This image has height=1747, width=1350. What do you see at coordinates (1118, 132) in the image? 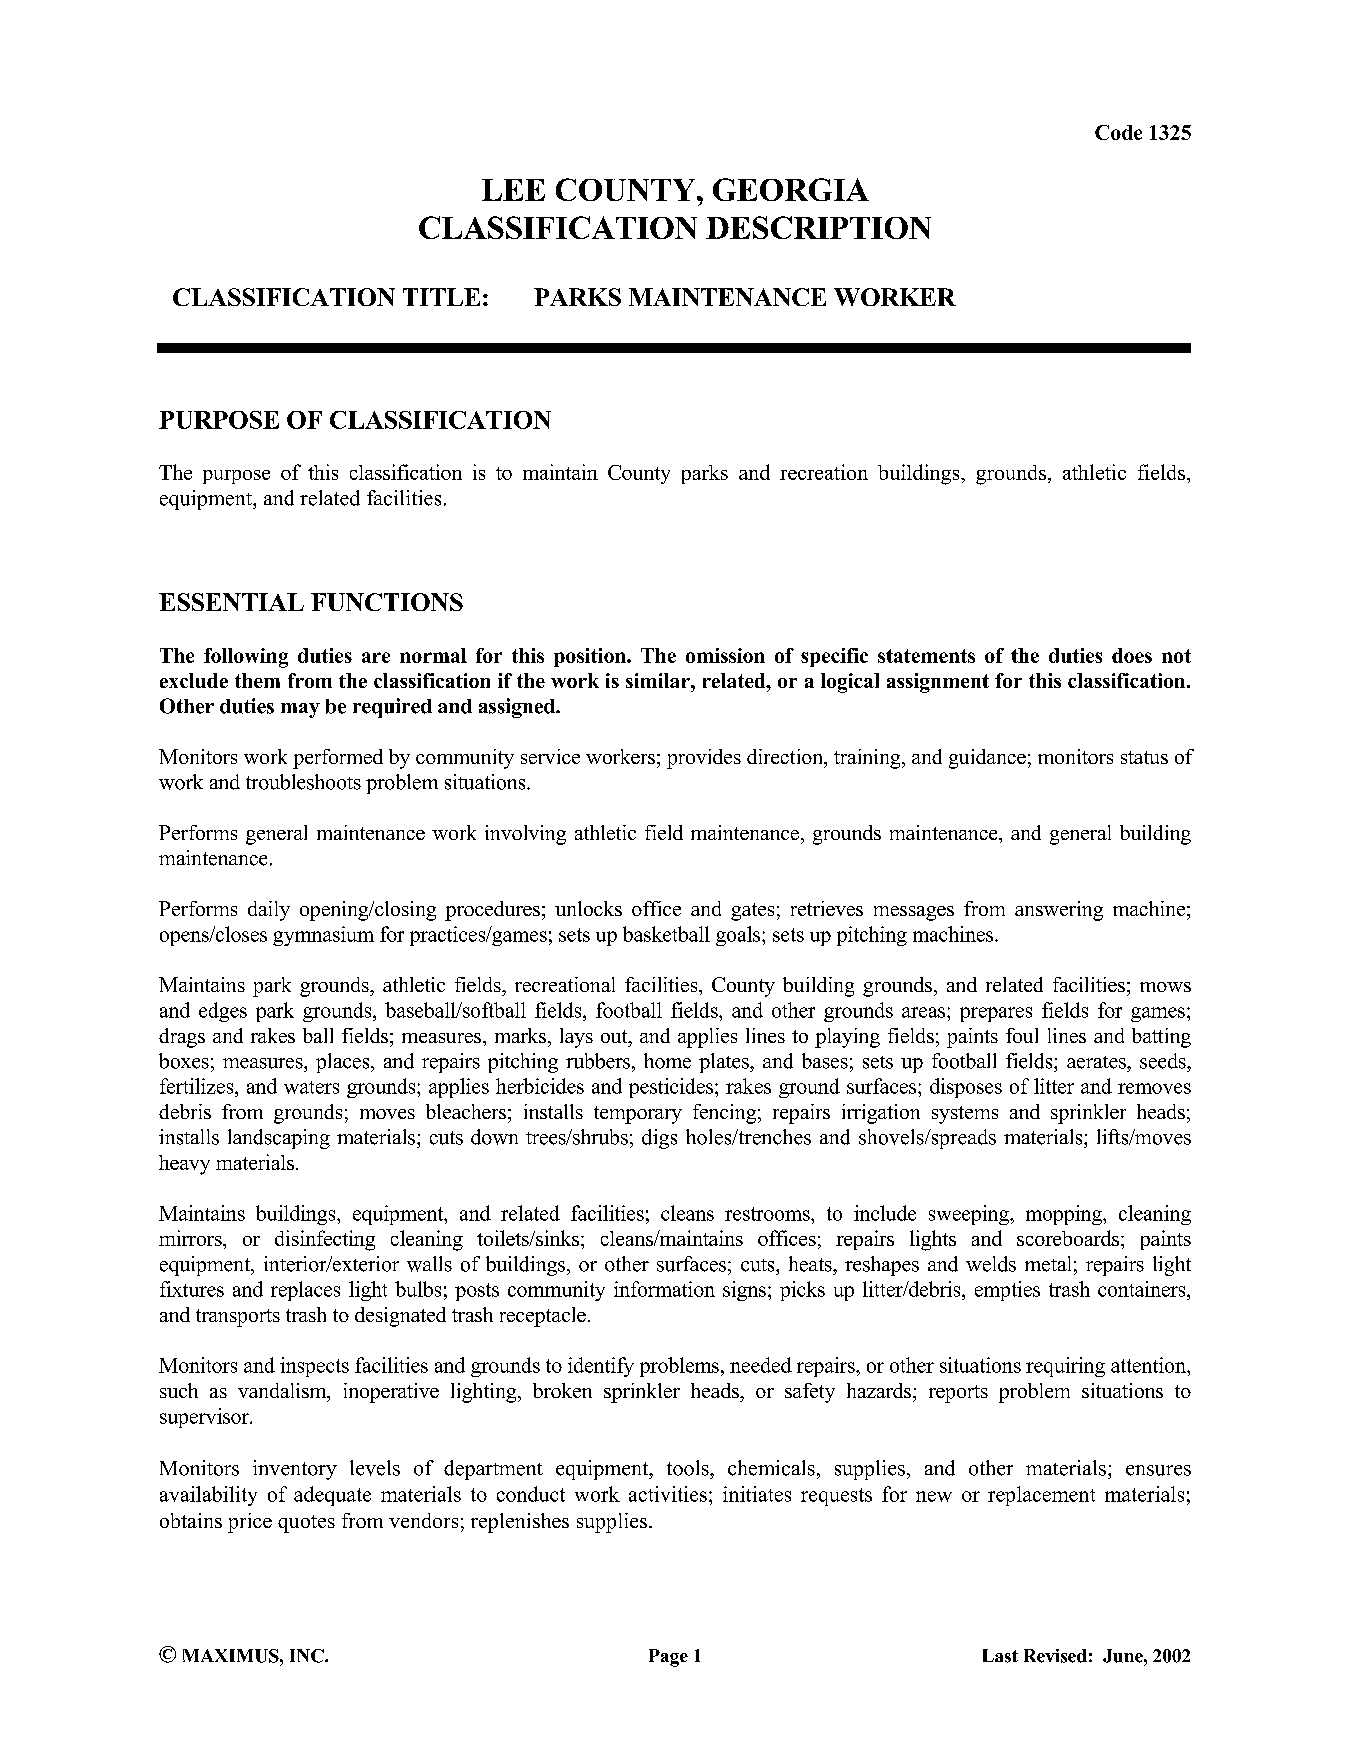
I see `Code` at bounding box center [1118, 132].
